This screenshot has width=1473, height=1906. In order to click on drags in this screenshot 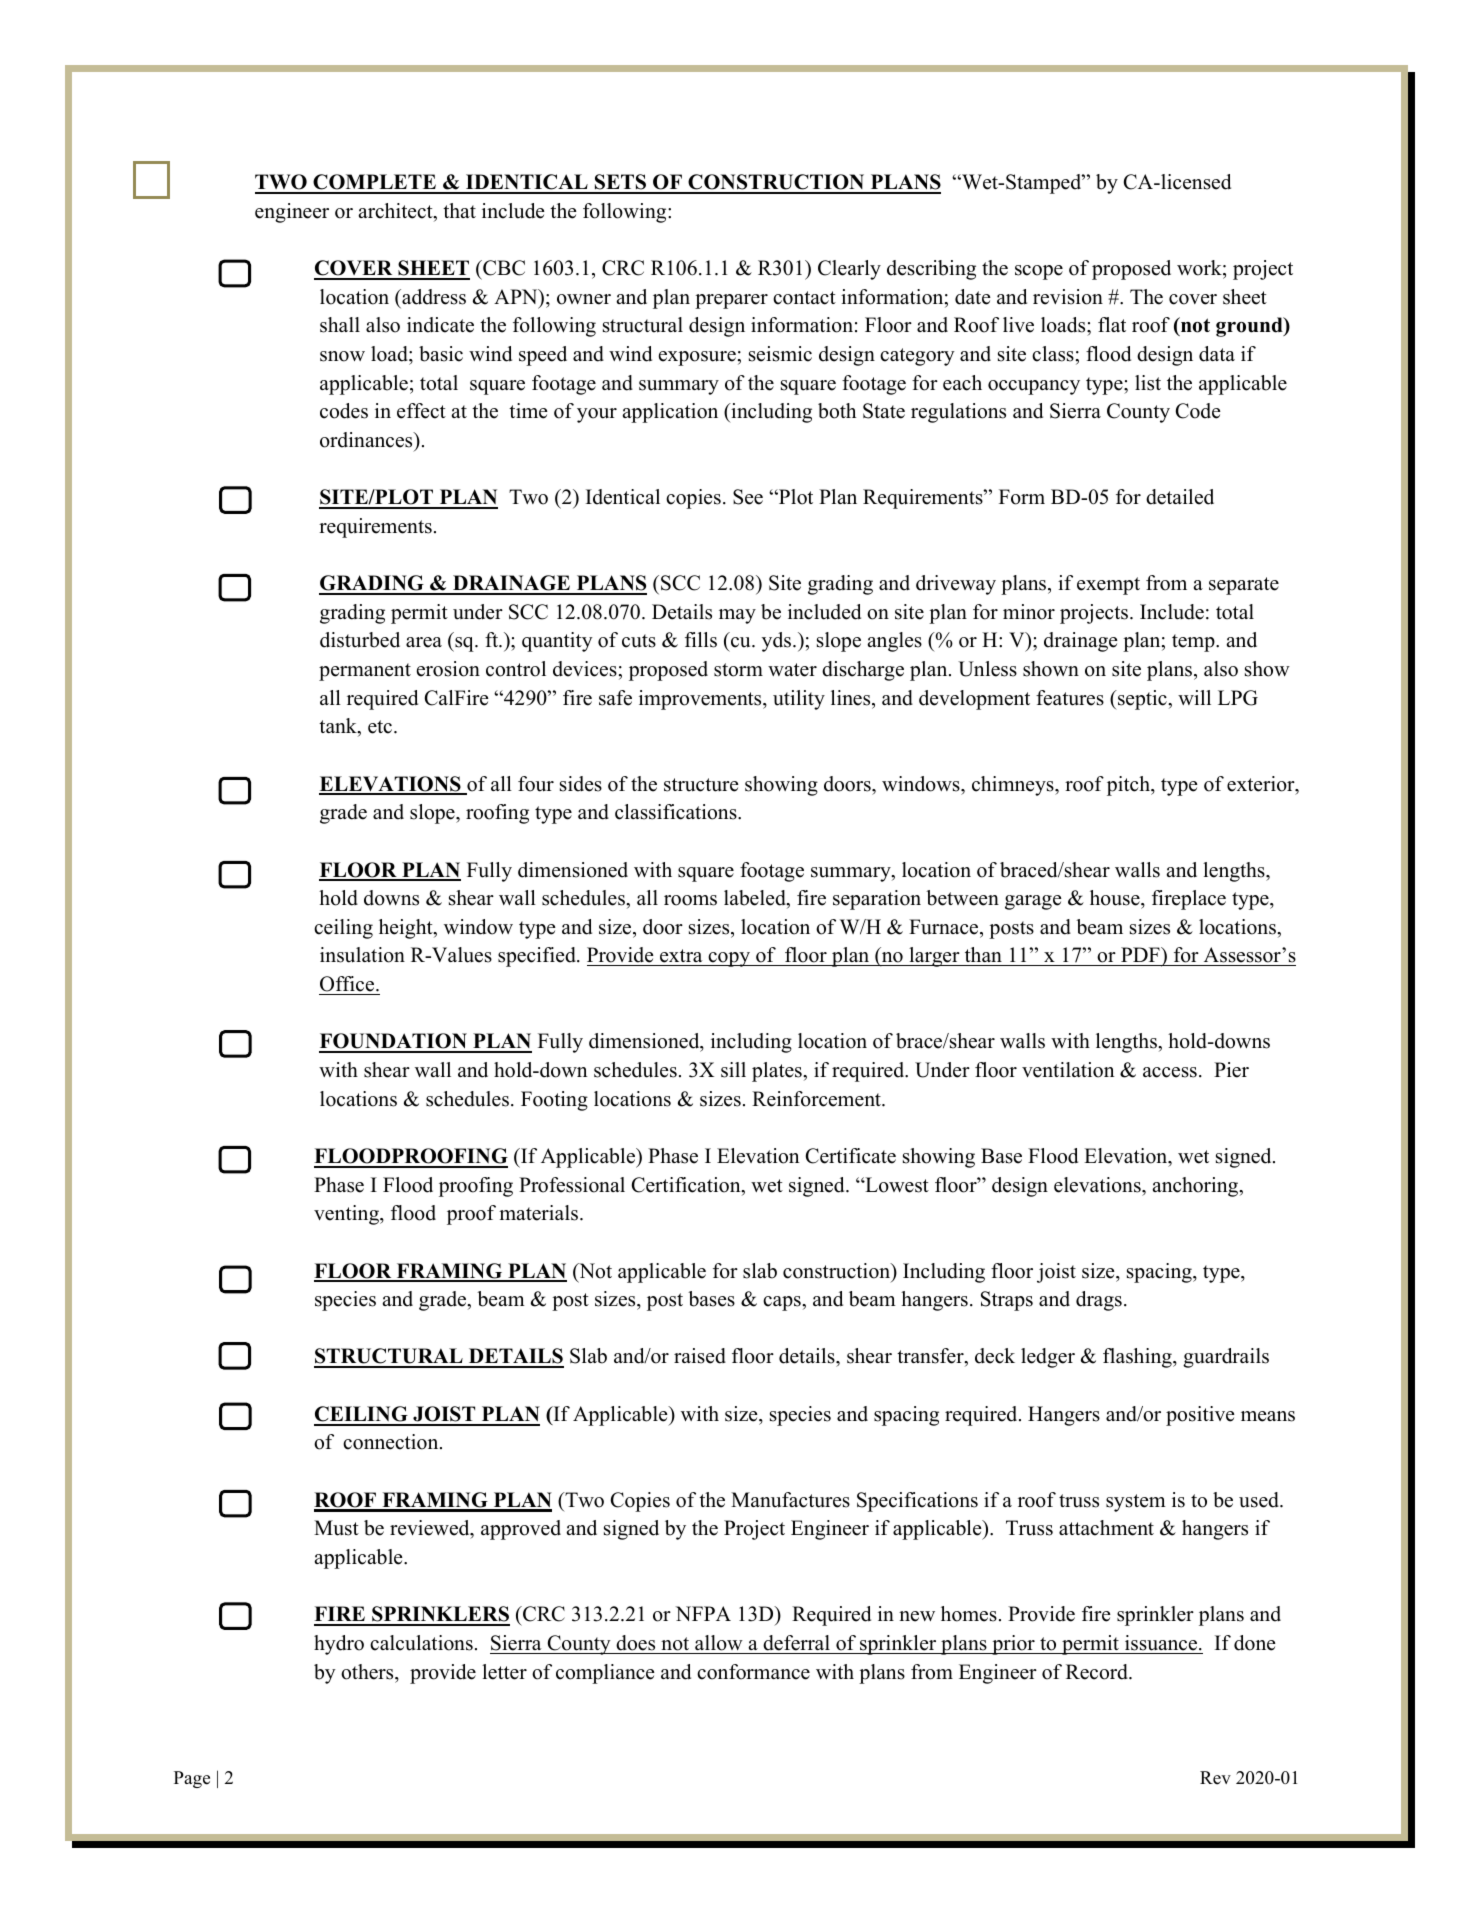, I will do `click(1099, 1301)`.
